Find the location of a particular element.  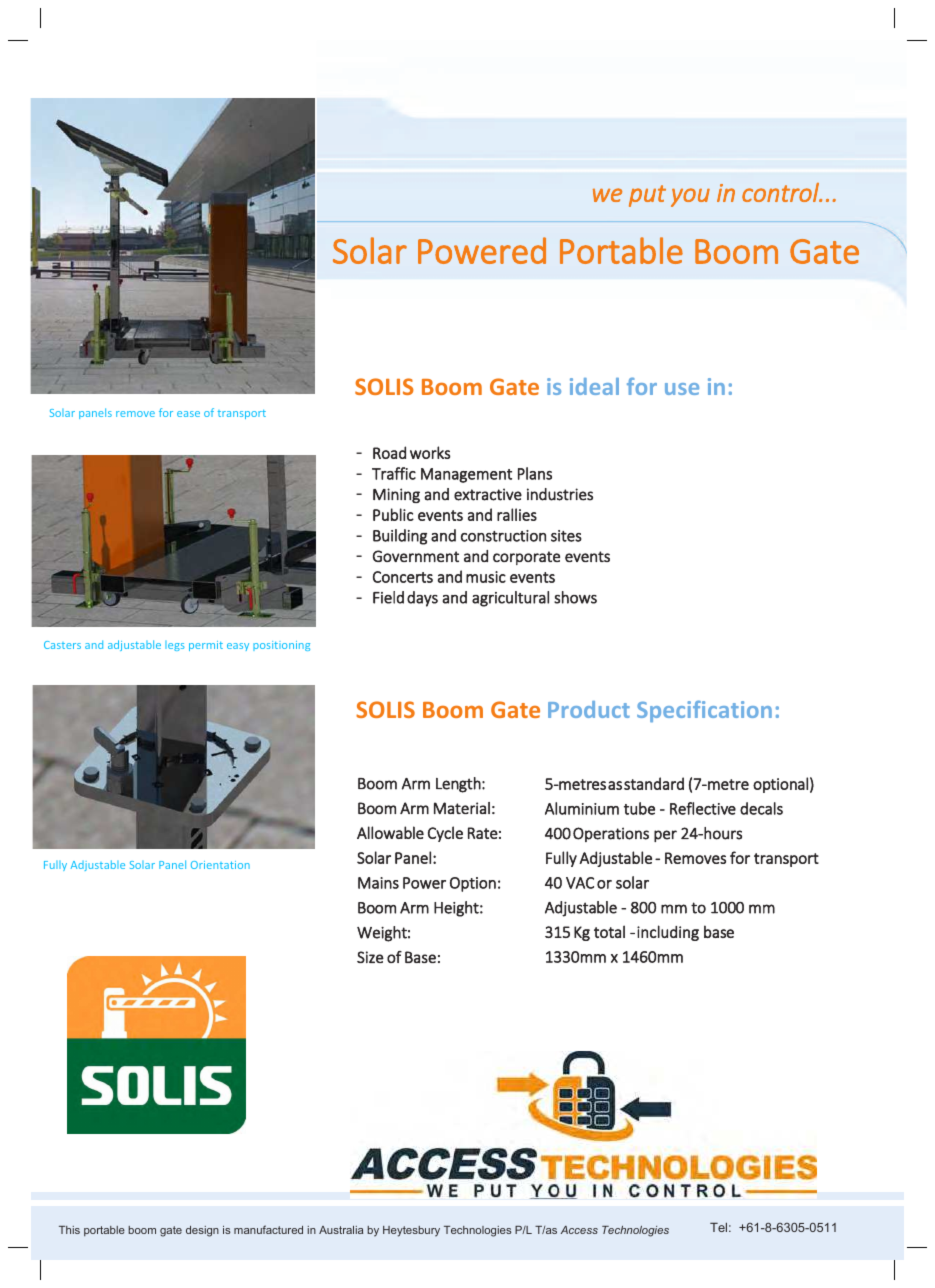

sites is located at coordinates (566, 536).
